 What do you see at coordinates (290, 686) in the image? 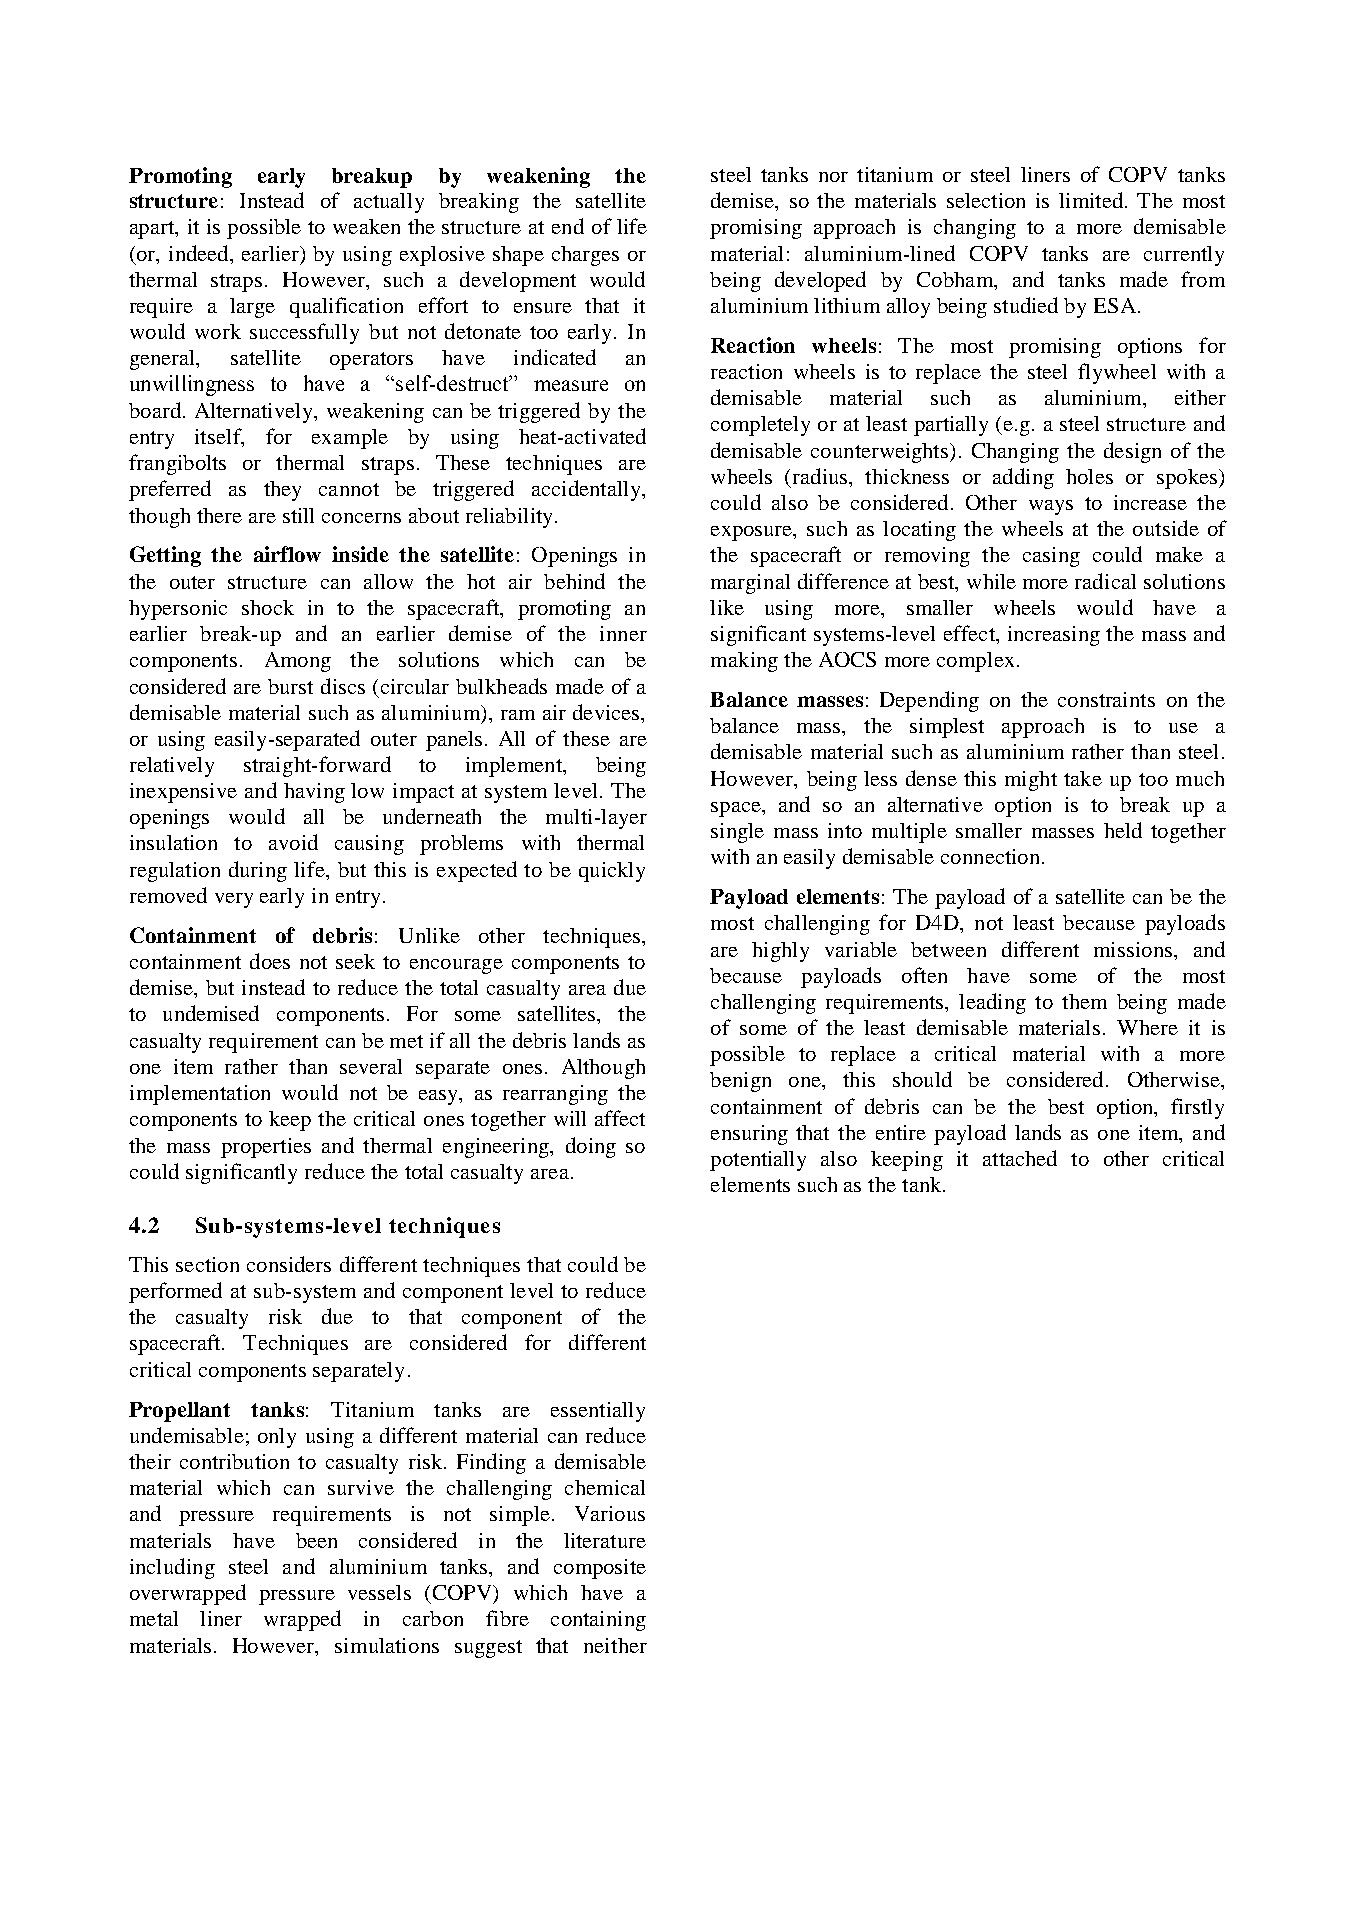
I see `burst` at bounding box center [290, 686].
